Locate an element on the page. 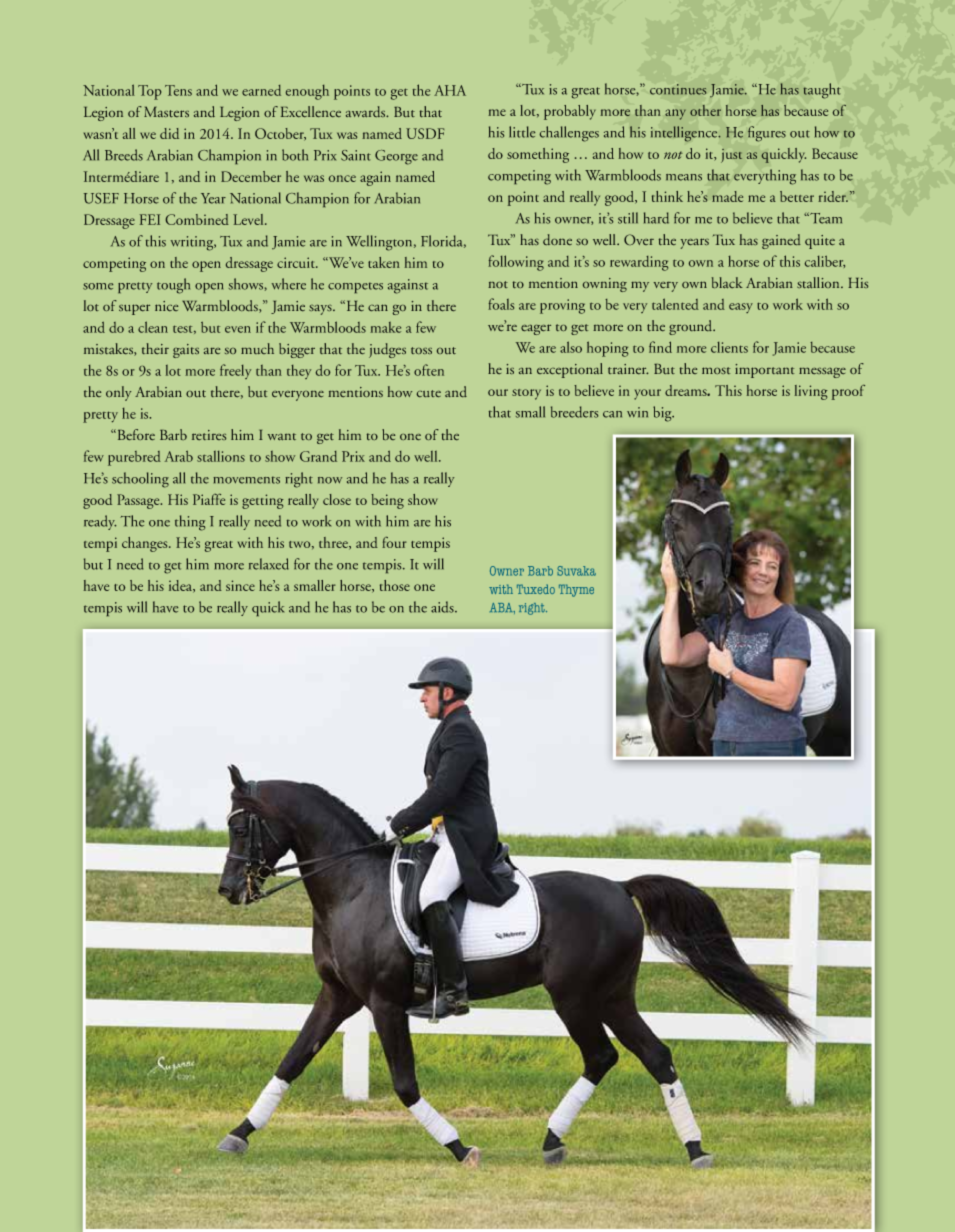 Image resolution: width=955 pixels, height=1232 pixels. Masters is located at coordinates (166, 112).
